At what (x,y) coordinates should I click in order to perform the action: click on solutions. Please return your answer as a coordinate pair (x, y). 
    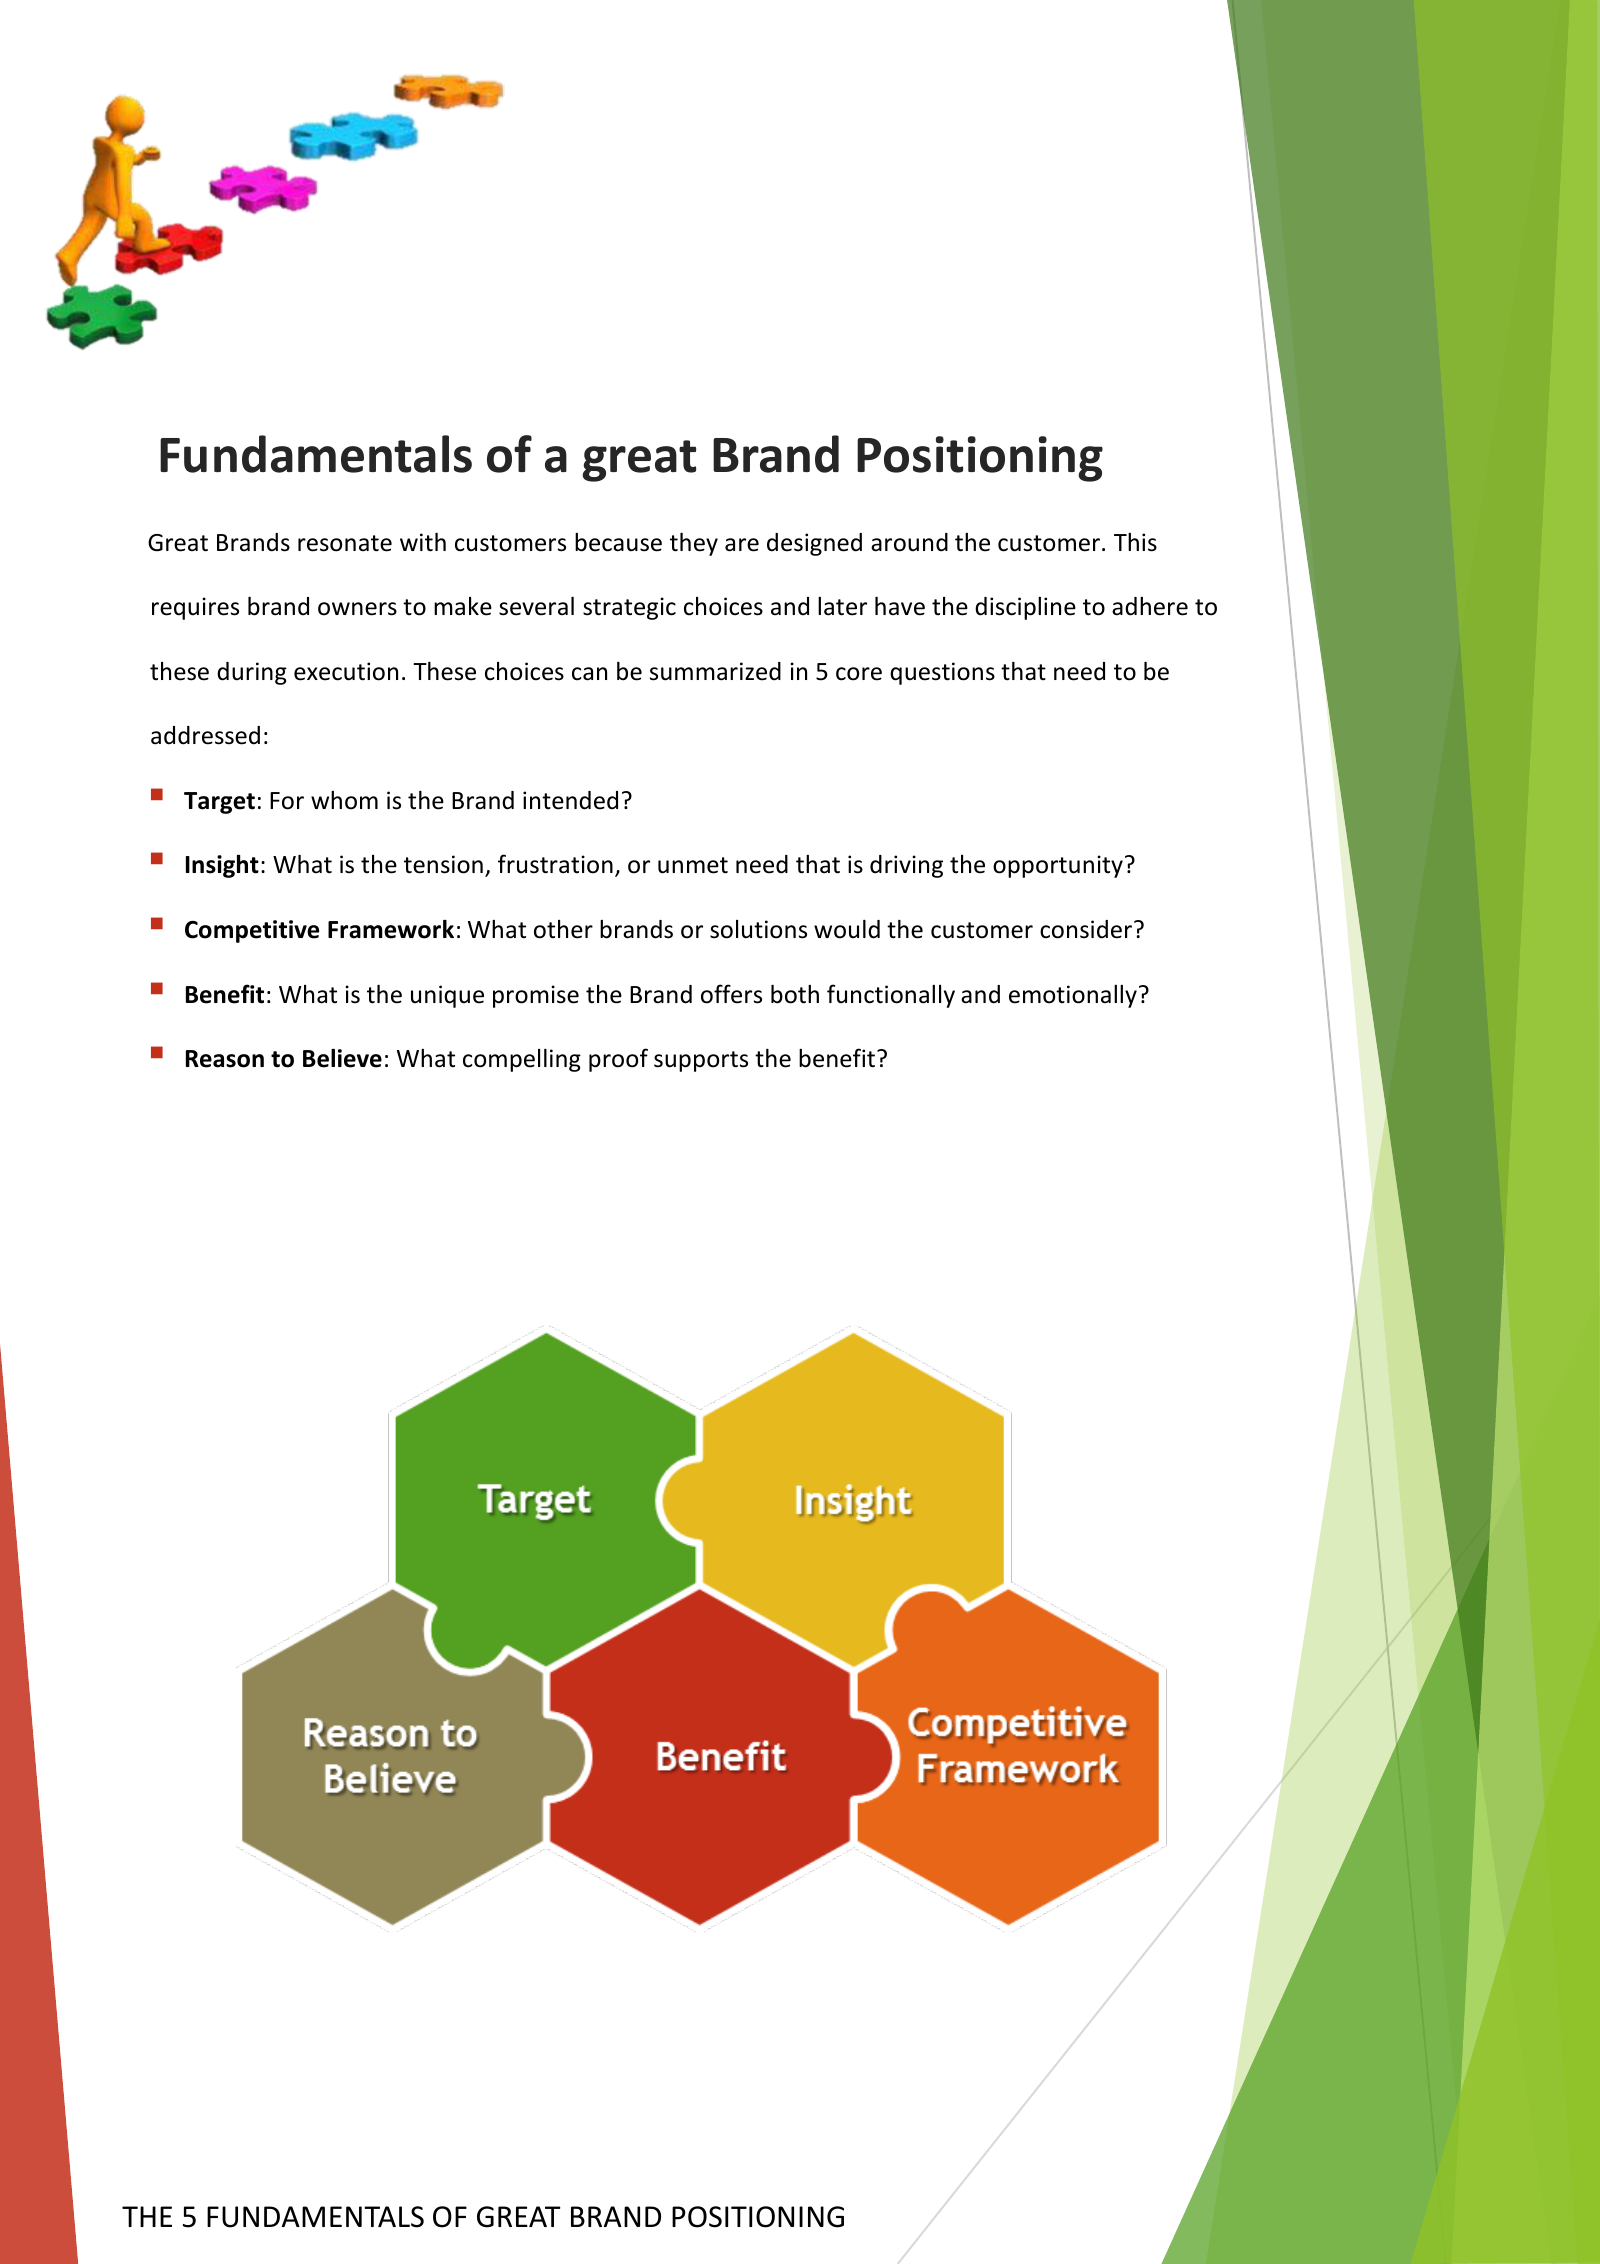
    Looking at the image, I should click on (758, 929).
